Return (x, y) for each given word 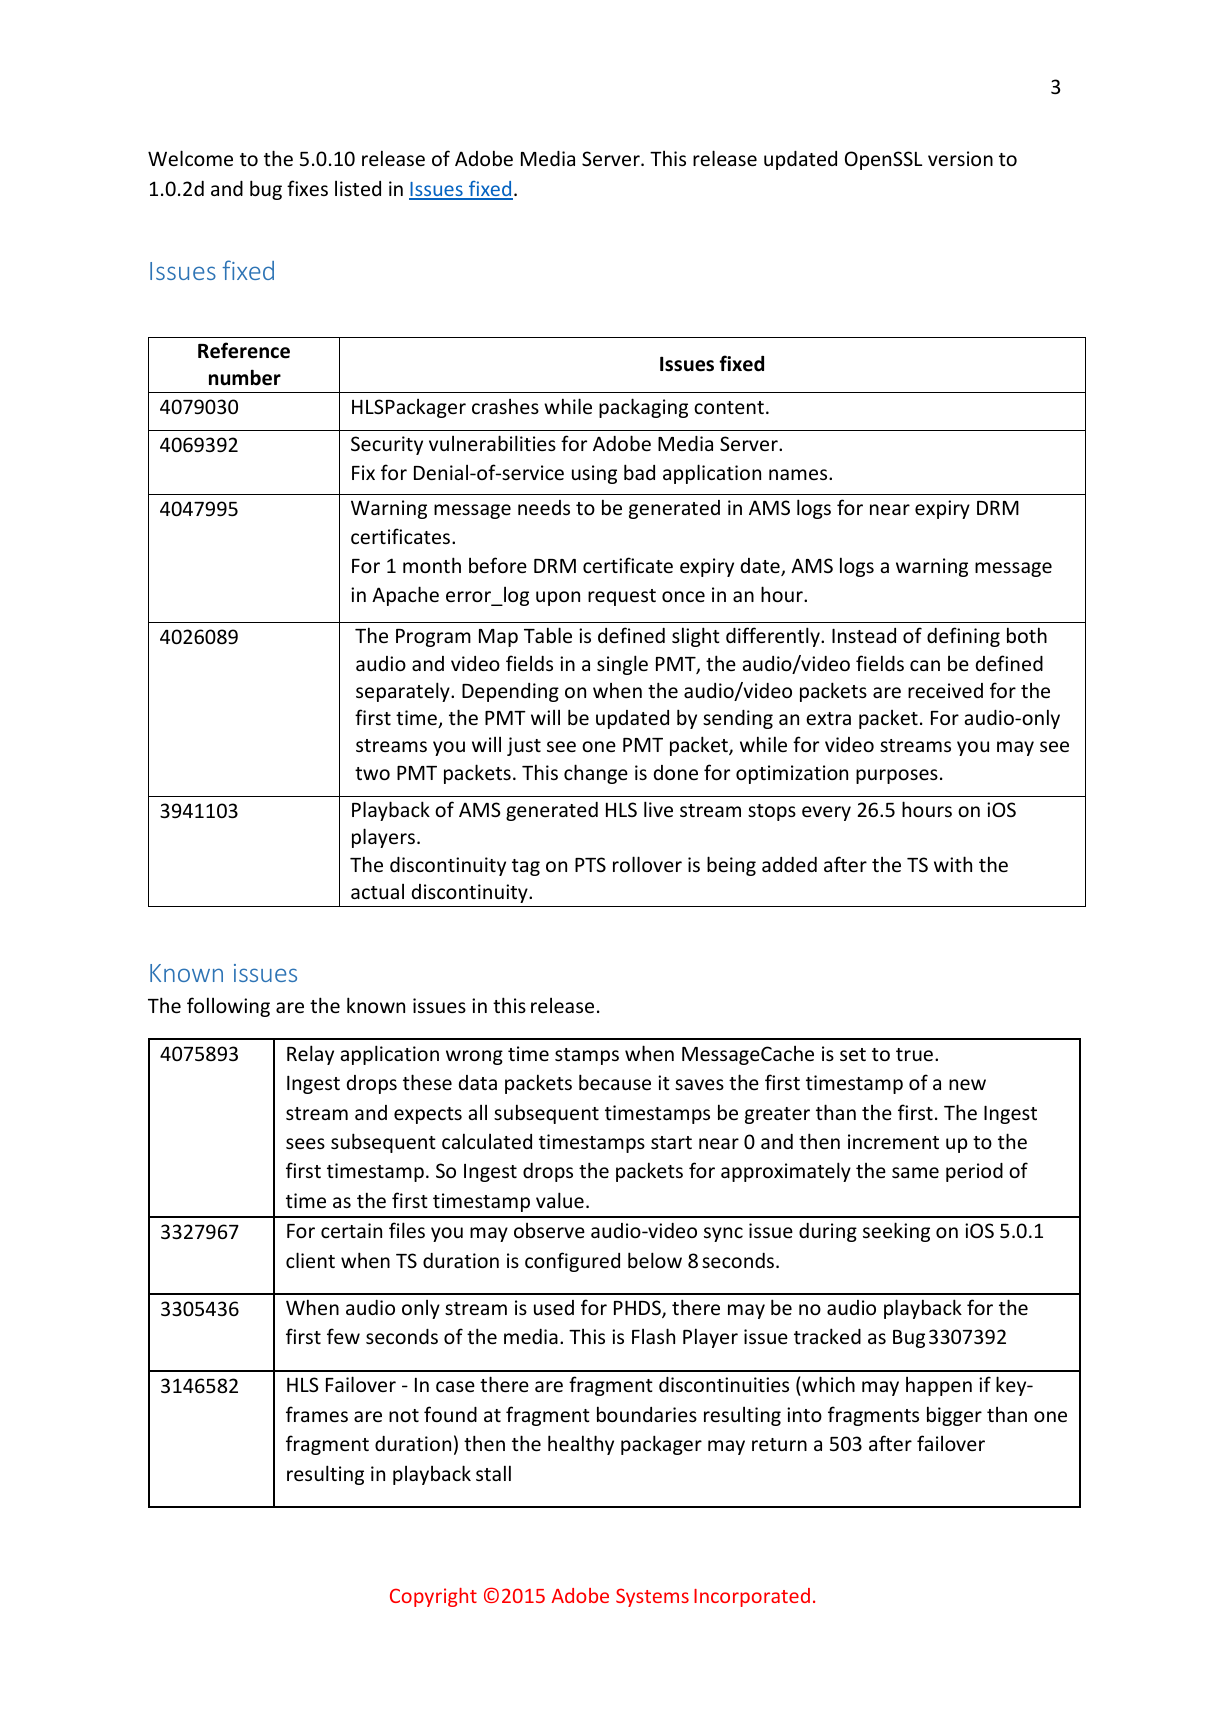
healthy (581, 1445)
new (967, 1084)
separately (404, 692)
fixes (307, 188)
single (622, 665)
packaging (643, 408)
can (925, 665)
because (615, 1082)
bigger (954, 1416)
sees (305, 1143)
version (960, 158)
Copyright (433, 1597)
